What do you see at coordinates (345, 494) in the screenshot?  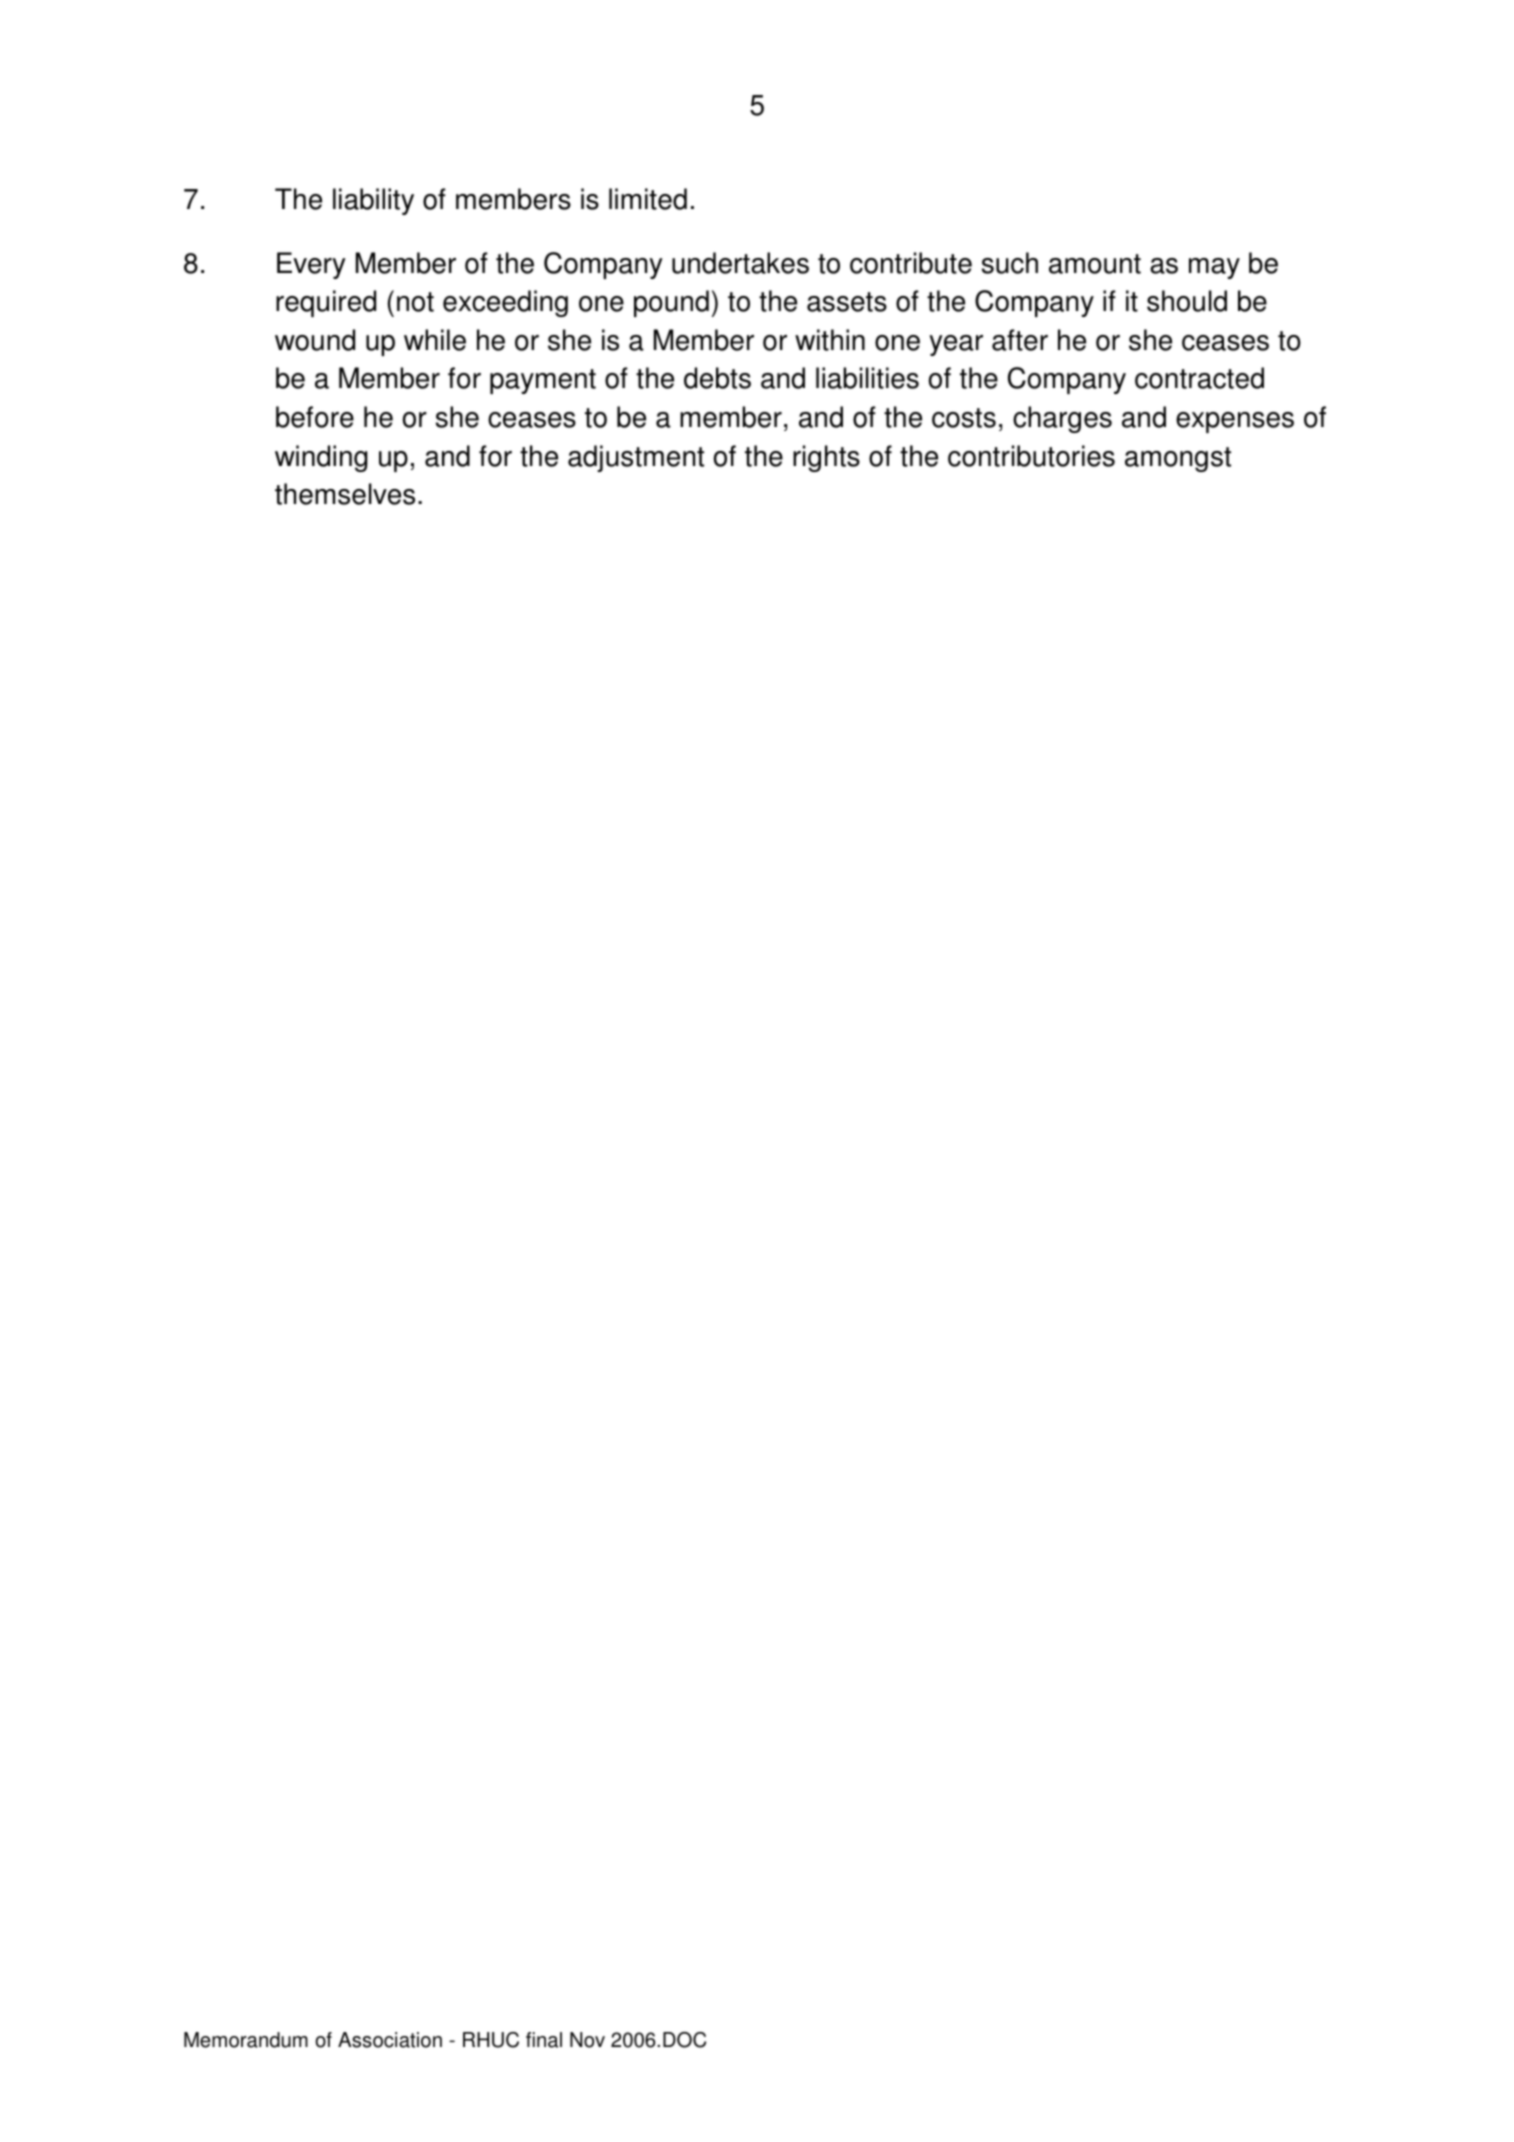 I see `themselves` at bounding box center [345, 494].
